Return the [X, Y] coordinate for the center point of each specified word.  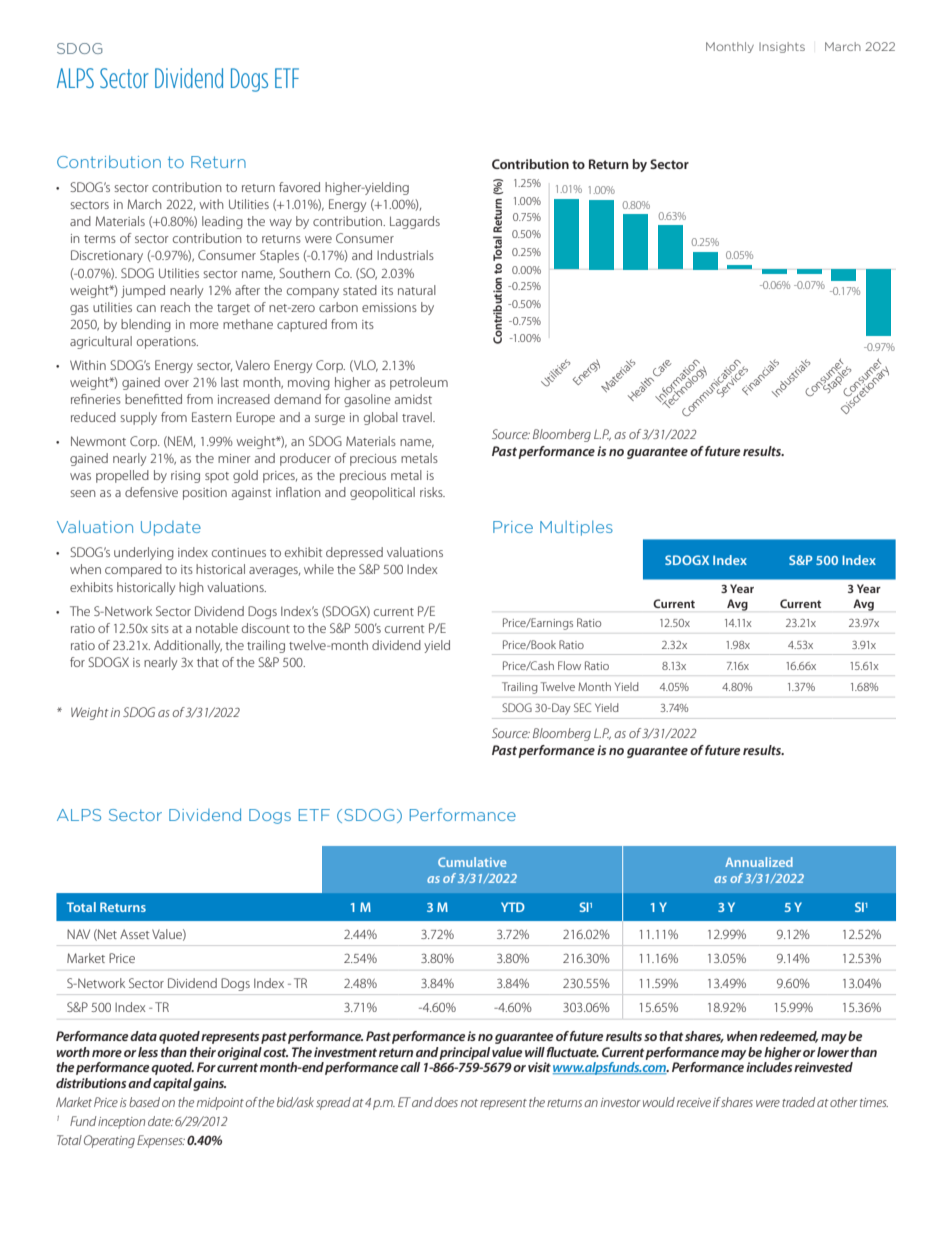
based [144, 1102]
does [446, 1102]
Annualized [759, 862]
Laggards [415, 222]
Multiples [576, 528]
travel [418, 417]
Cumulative [472, 862]
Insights [782, 47]
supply [138, 418]
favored [299, 187]
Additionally [188, 646]
